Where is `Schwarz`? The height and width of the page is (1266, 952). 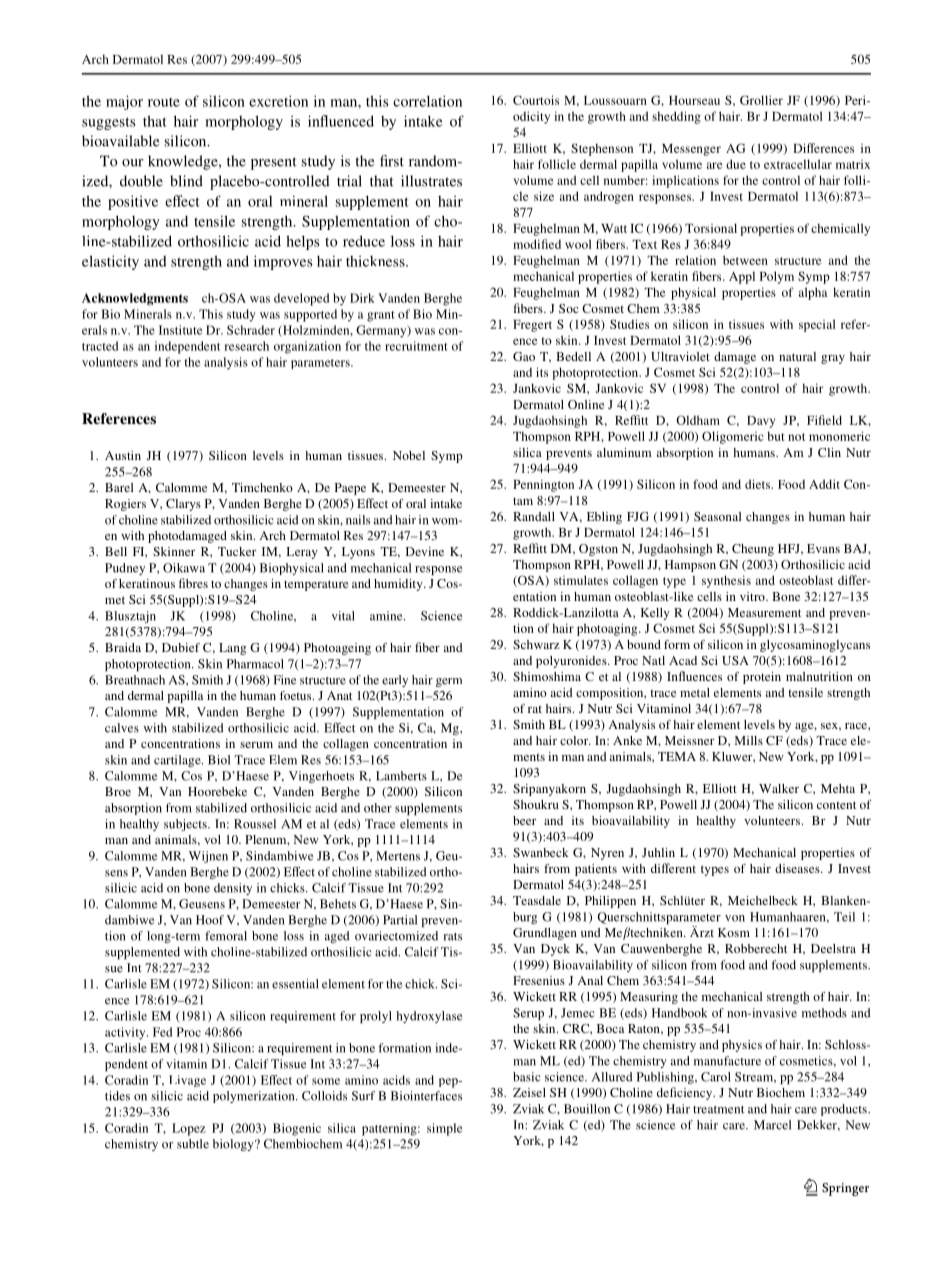 Schwarz is located at coordinates (536, 644).
